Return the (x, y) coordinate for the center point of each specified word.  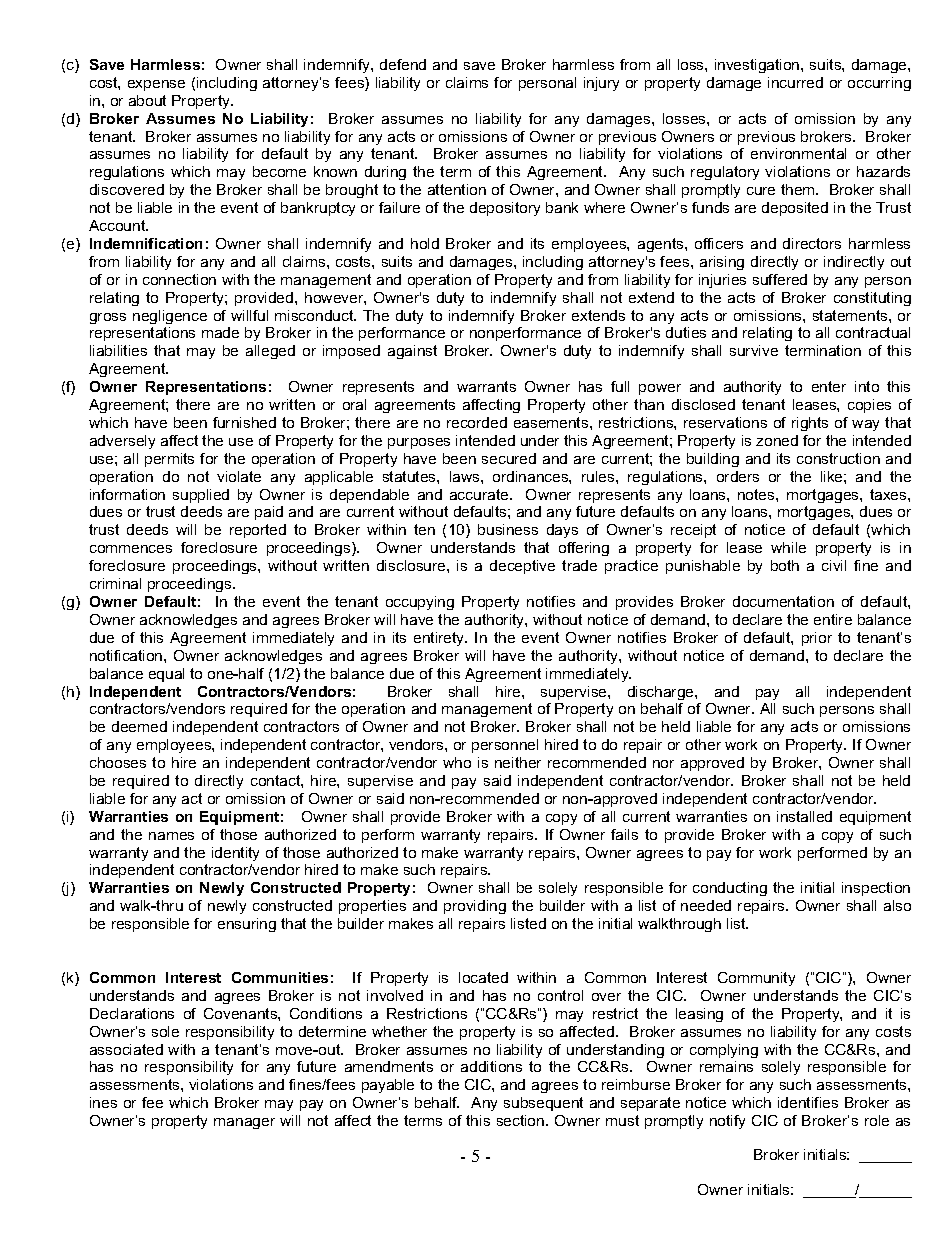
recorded (477, 422)
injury (601, 84)
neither (518, 762)
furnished (244, 422)
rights (810, 424)
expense (156, 85)
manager (244, 1123)
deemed (139, 726)
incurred (795, 82)
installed (804, 816)
